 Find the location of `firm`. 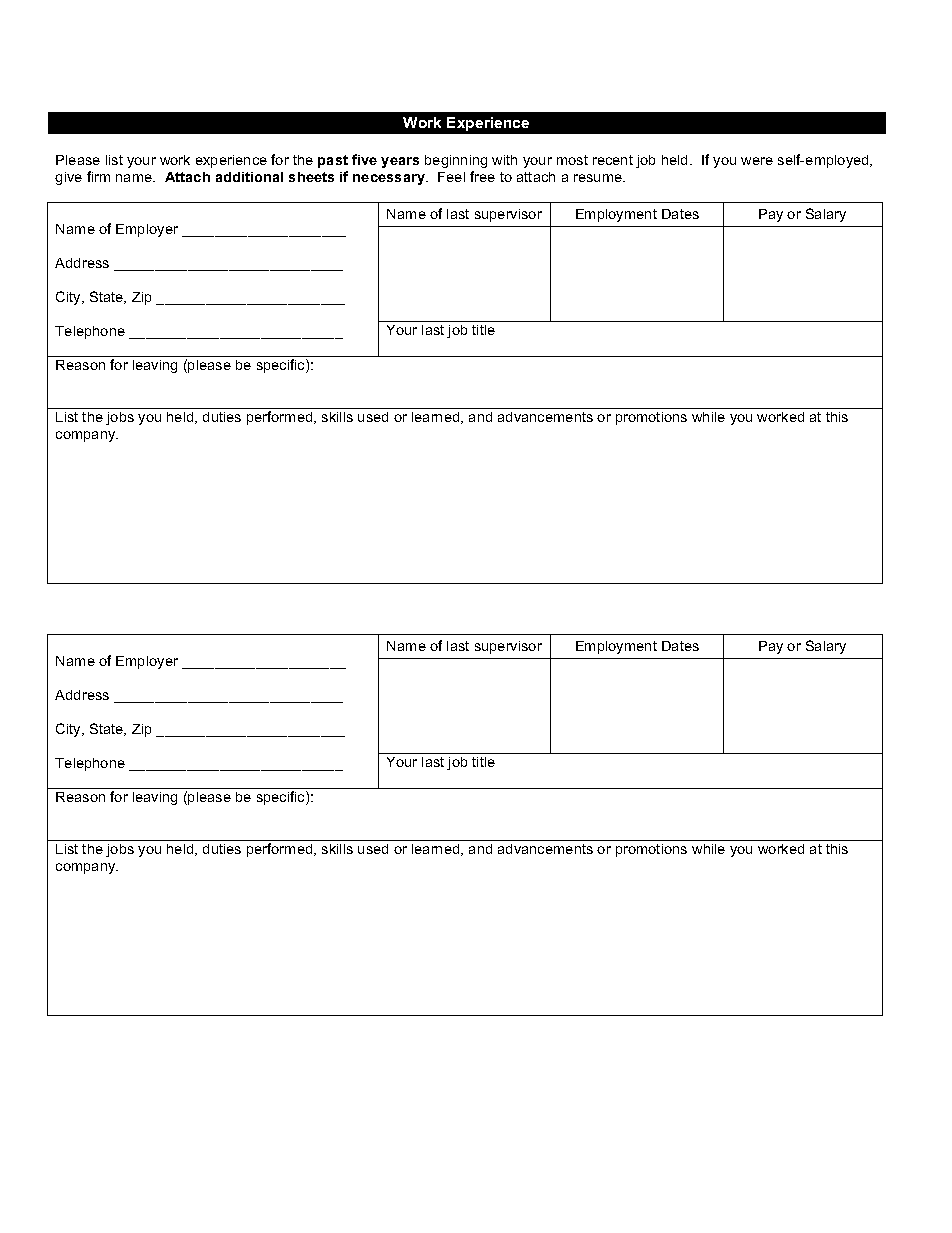

firm is located at coordinates (98, 176).
